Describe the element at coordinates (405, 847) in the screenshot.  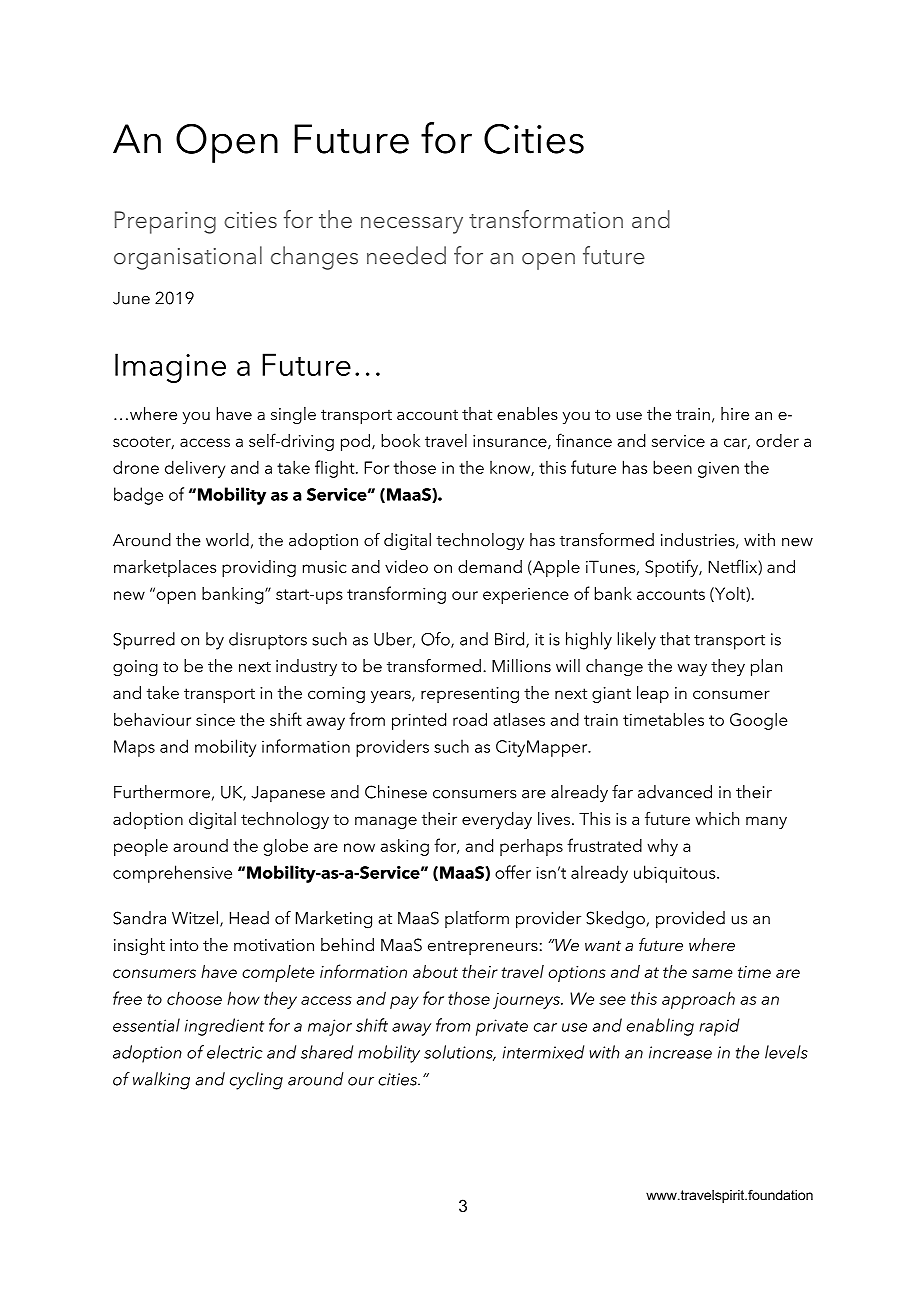
I see `asking` at that location.
